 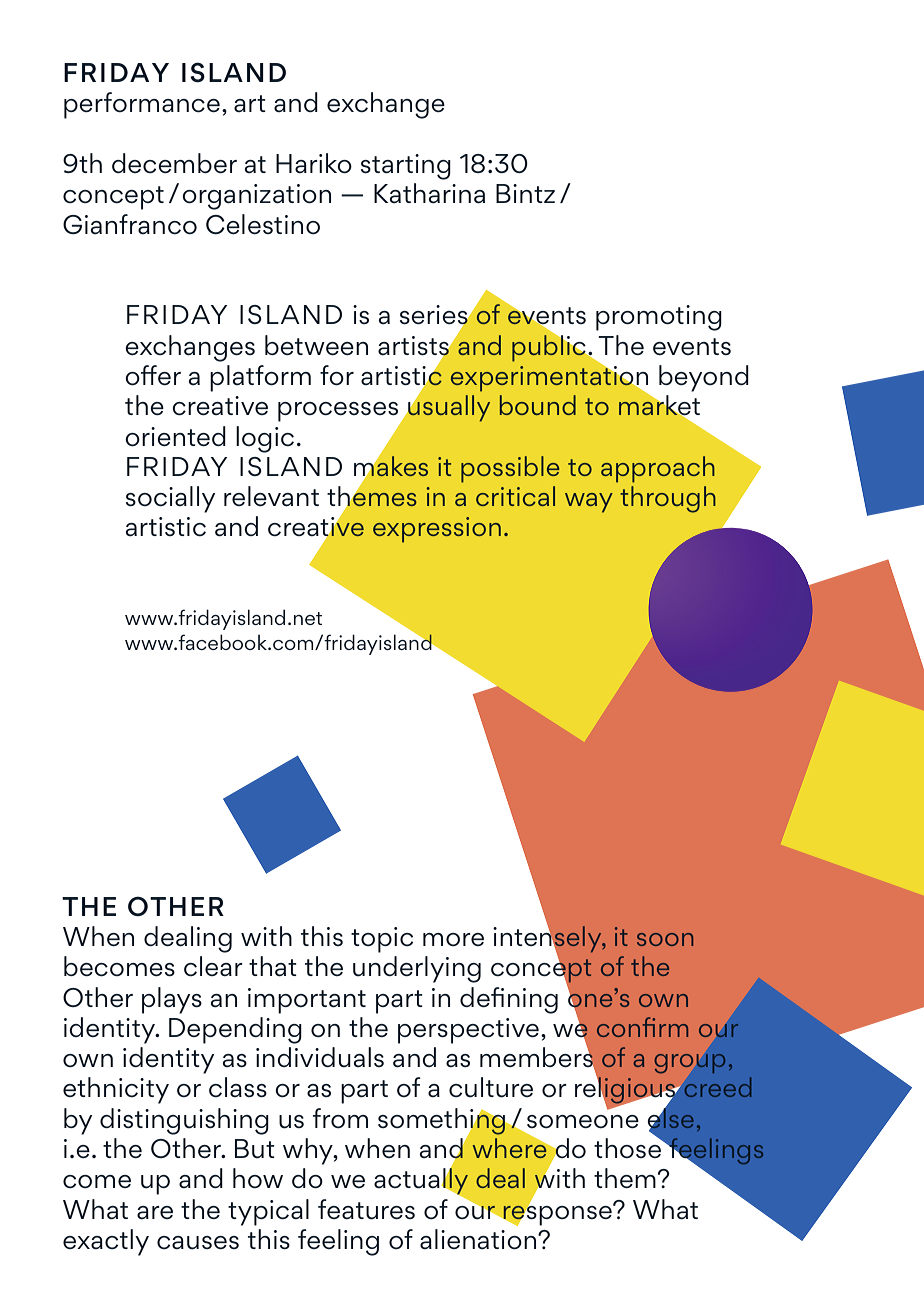 What do you see at coordinates (668, 499) in the screenshot?
I see `through` at bounding box center [668, 499].
